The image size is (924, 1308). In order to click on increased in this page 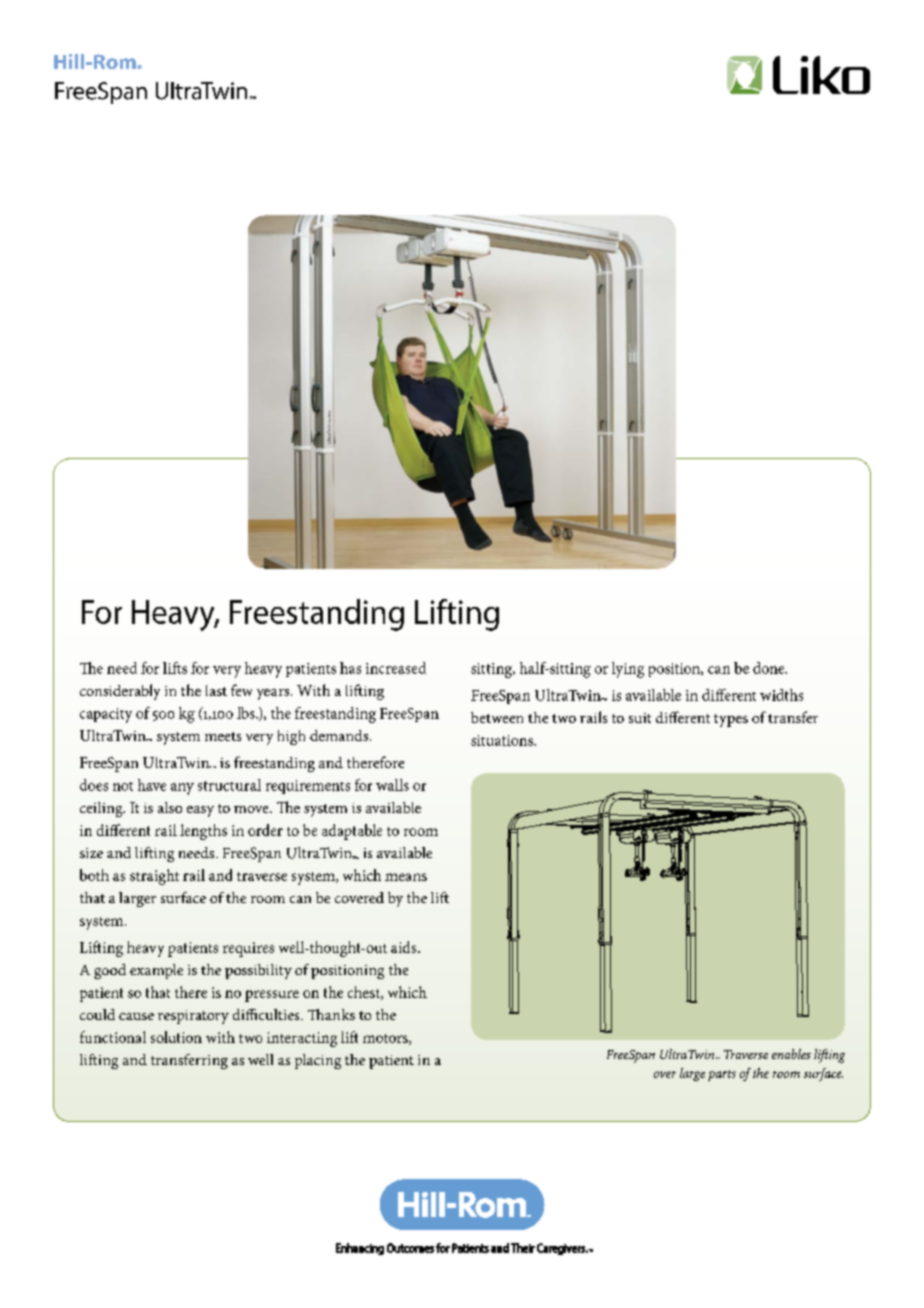, I will do `click(396, 668)`.
